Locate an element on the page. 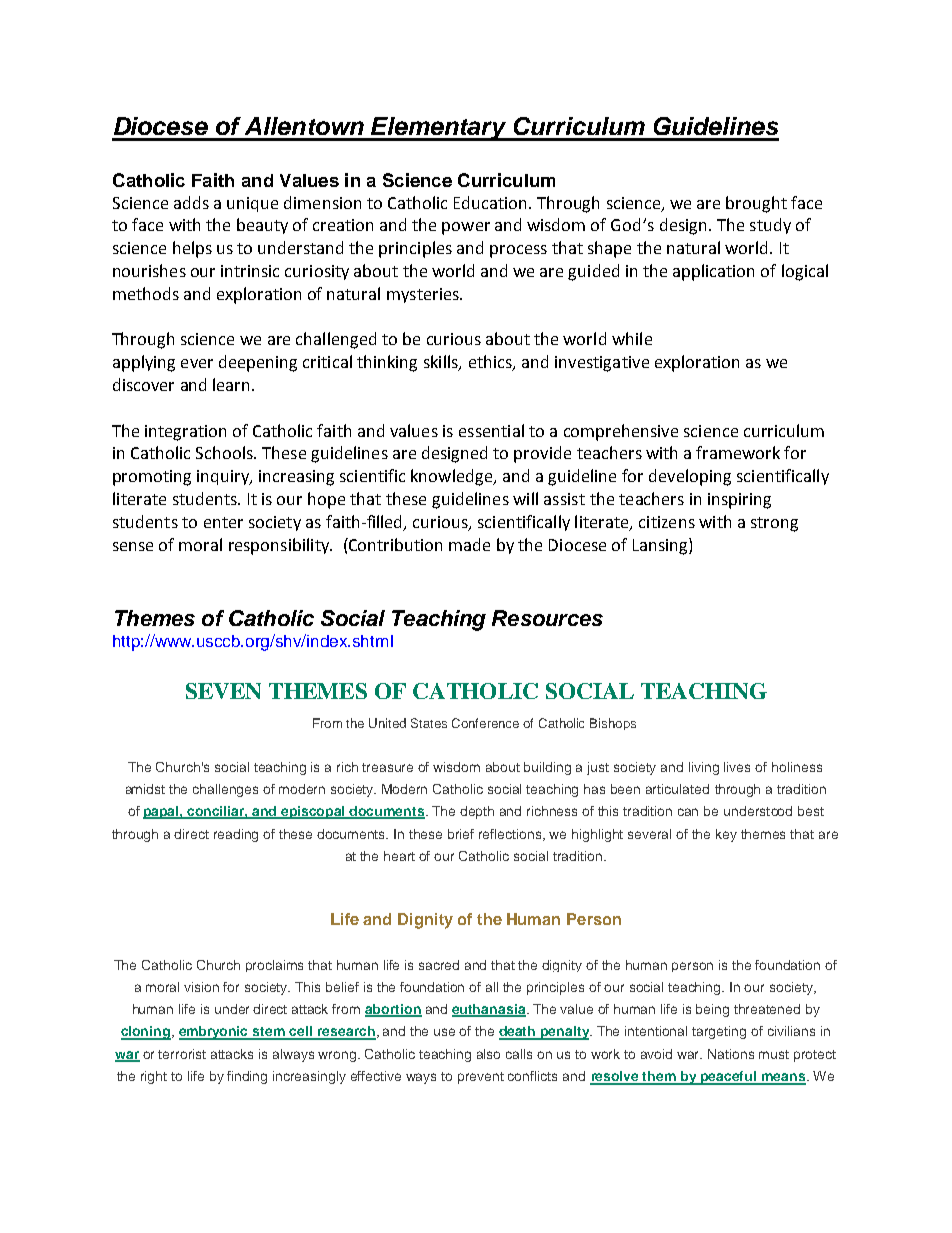 Image resolution: width=952 pixels, height=1233 pixels. learn is located at coordinates (231, 384).
